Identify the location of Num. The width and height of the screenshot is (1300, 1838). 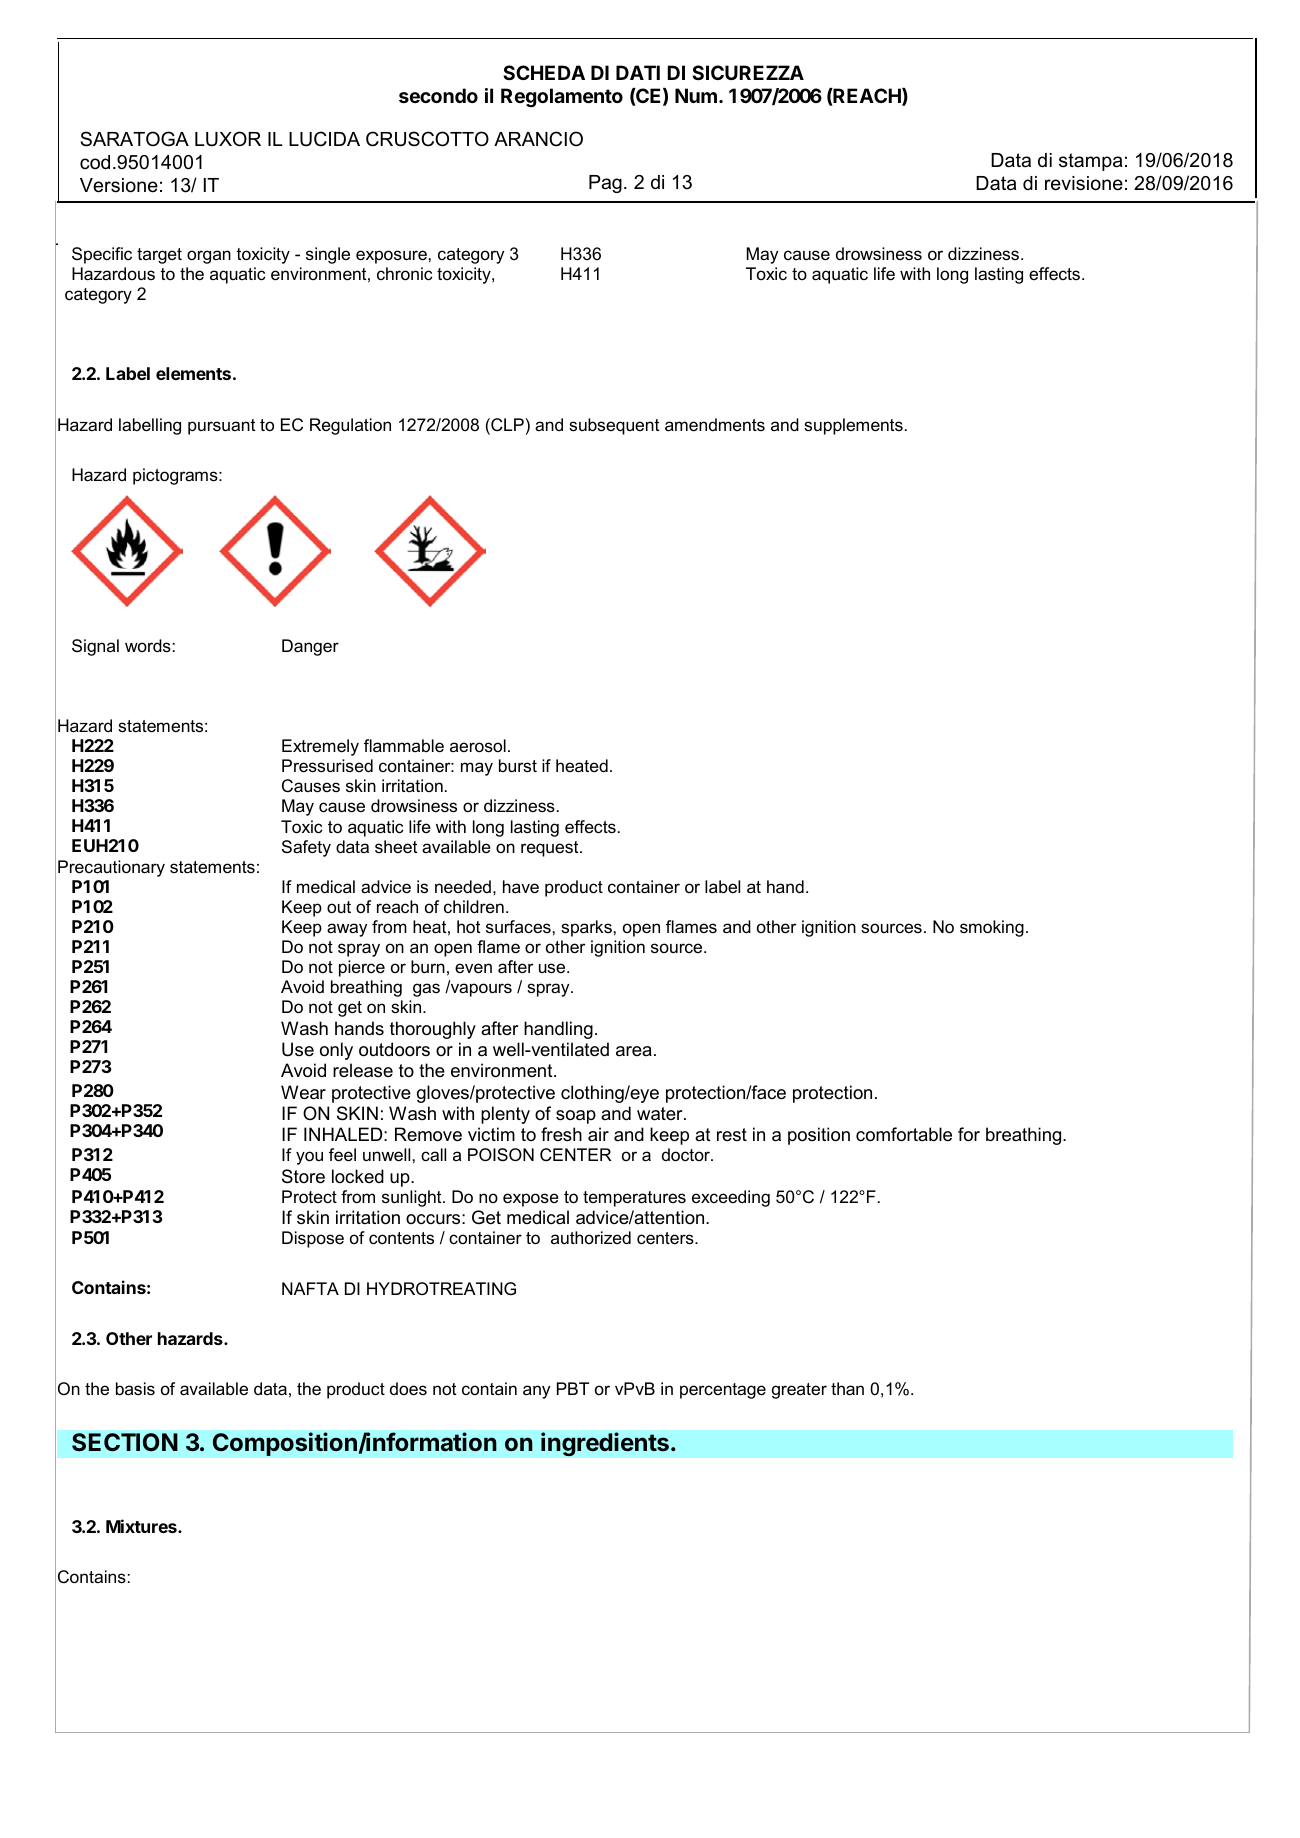
(696, 95).
